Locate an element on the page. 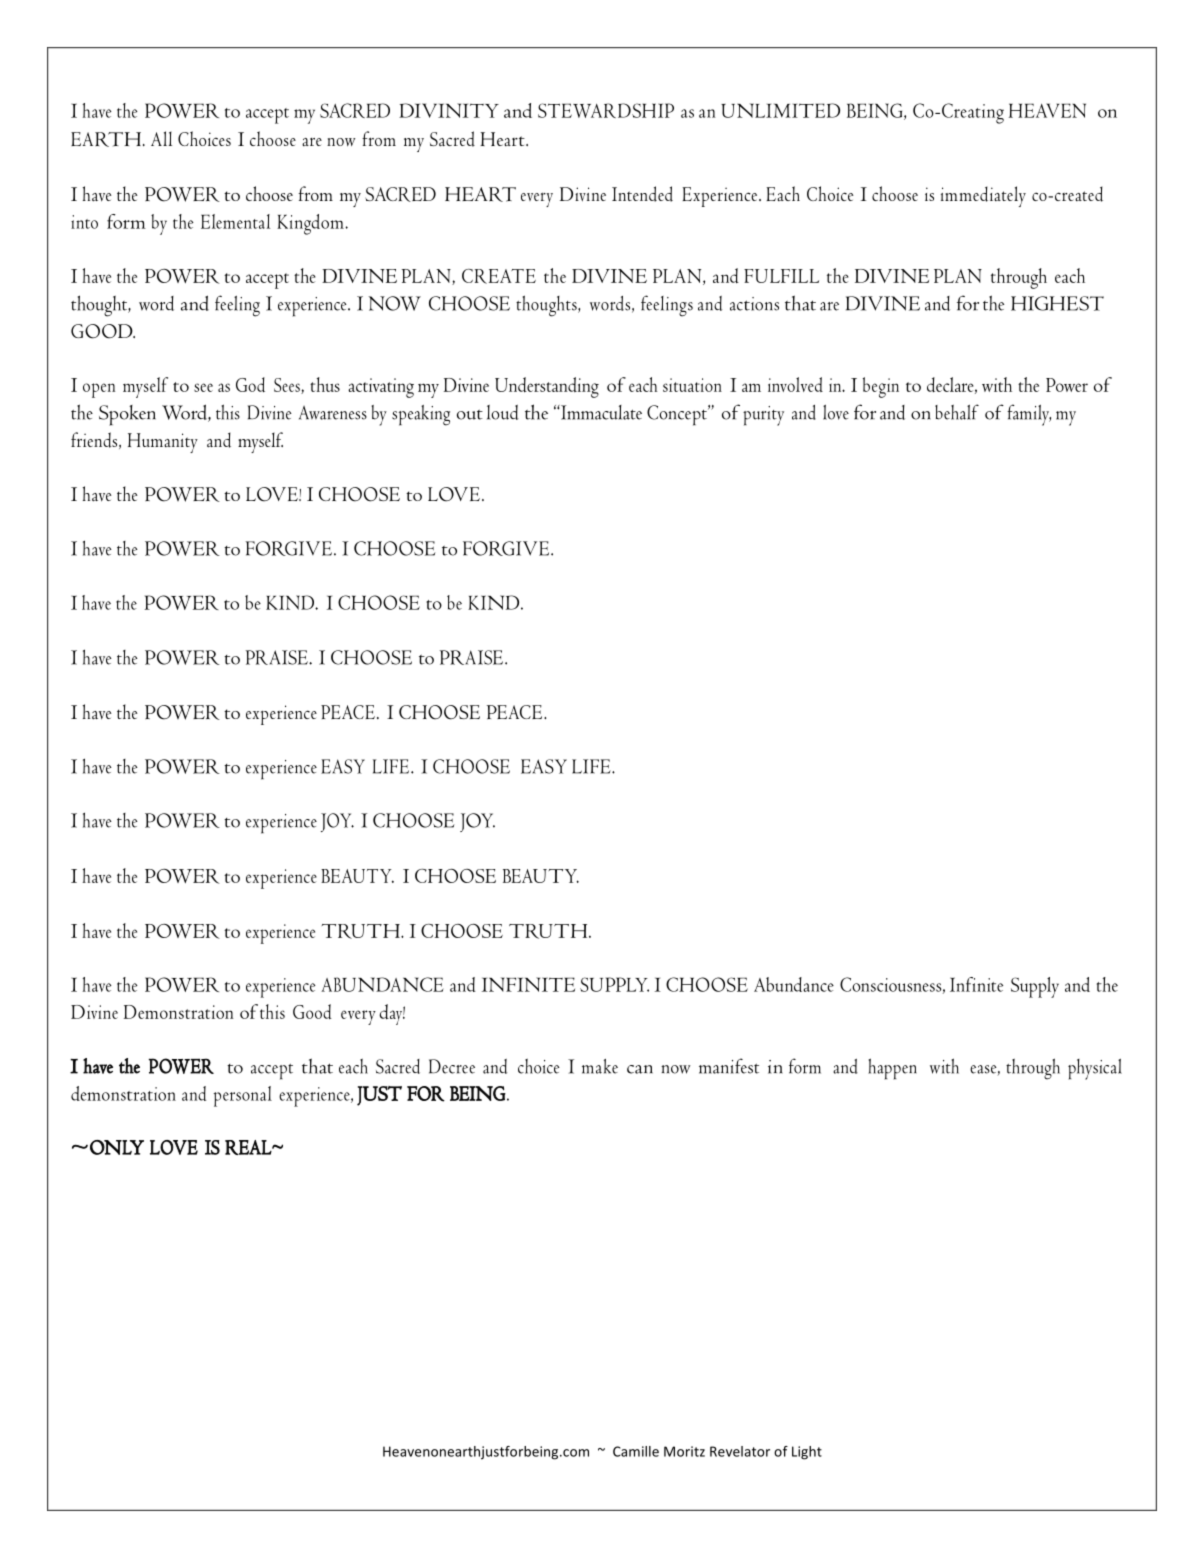 This image has width=1204, height=1558. happen is located at coordinates (892, 1069).
